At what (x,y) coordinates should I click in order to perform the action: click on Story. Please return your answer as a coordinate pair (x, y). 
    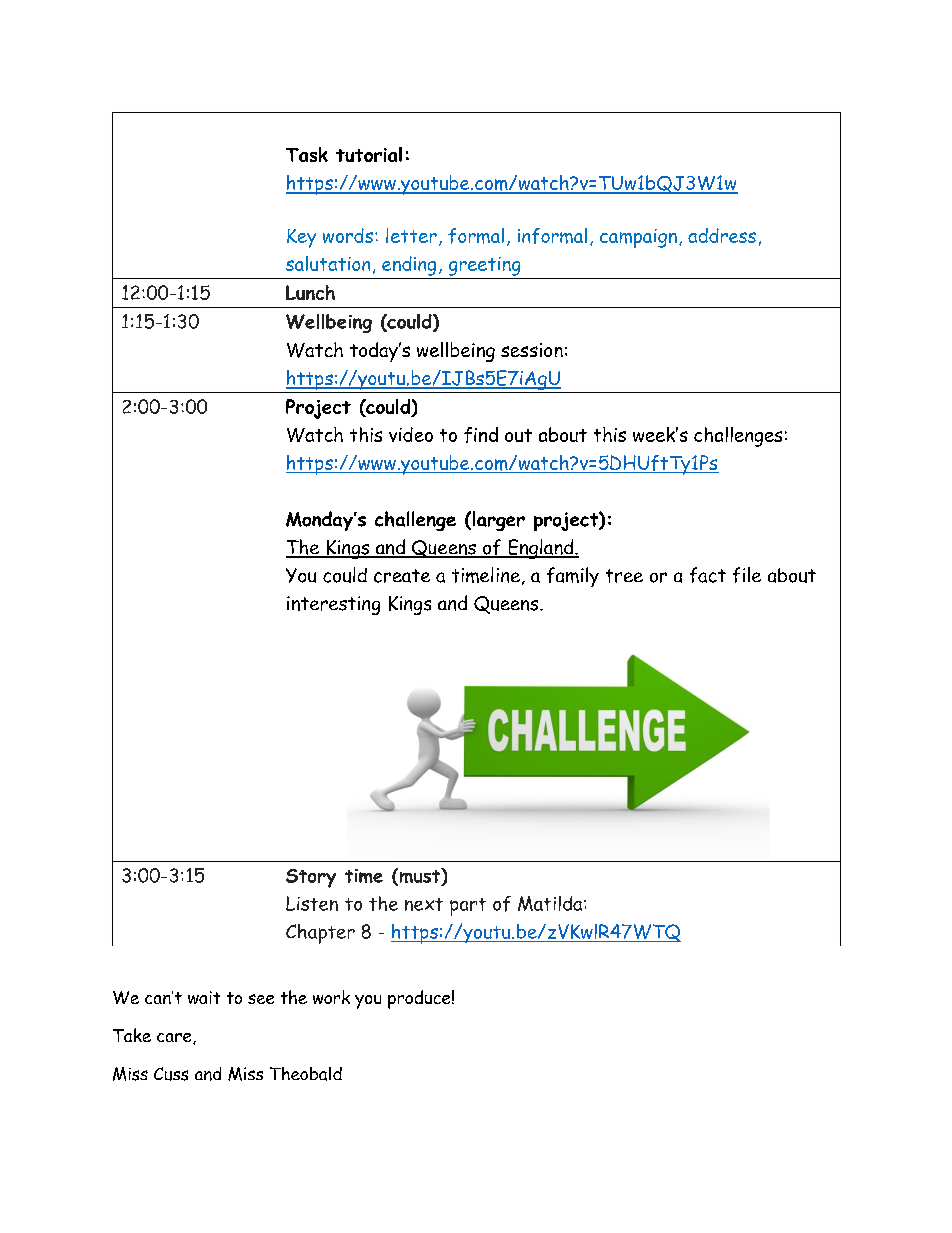
    Looking at the image, I should click on (311, 878).
